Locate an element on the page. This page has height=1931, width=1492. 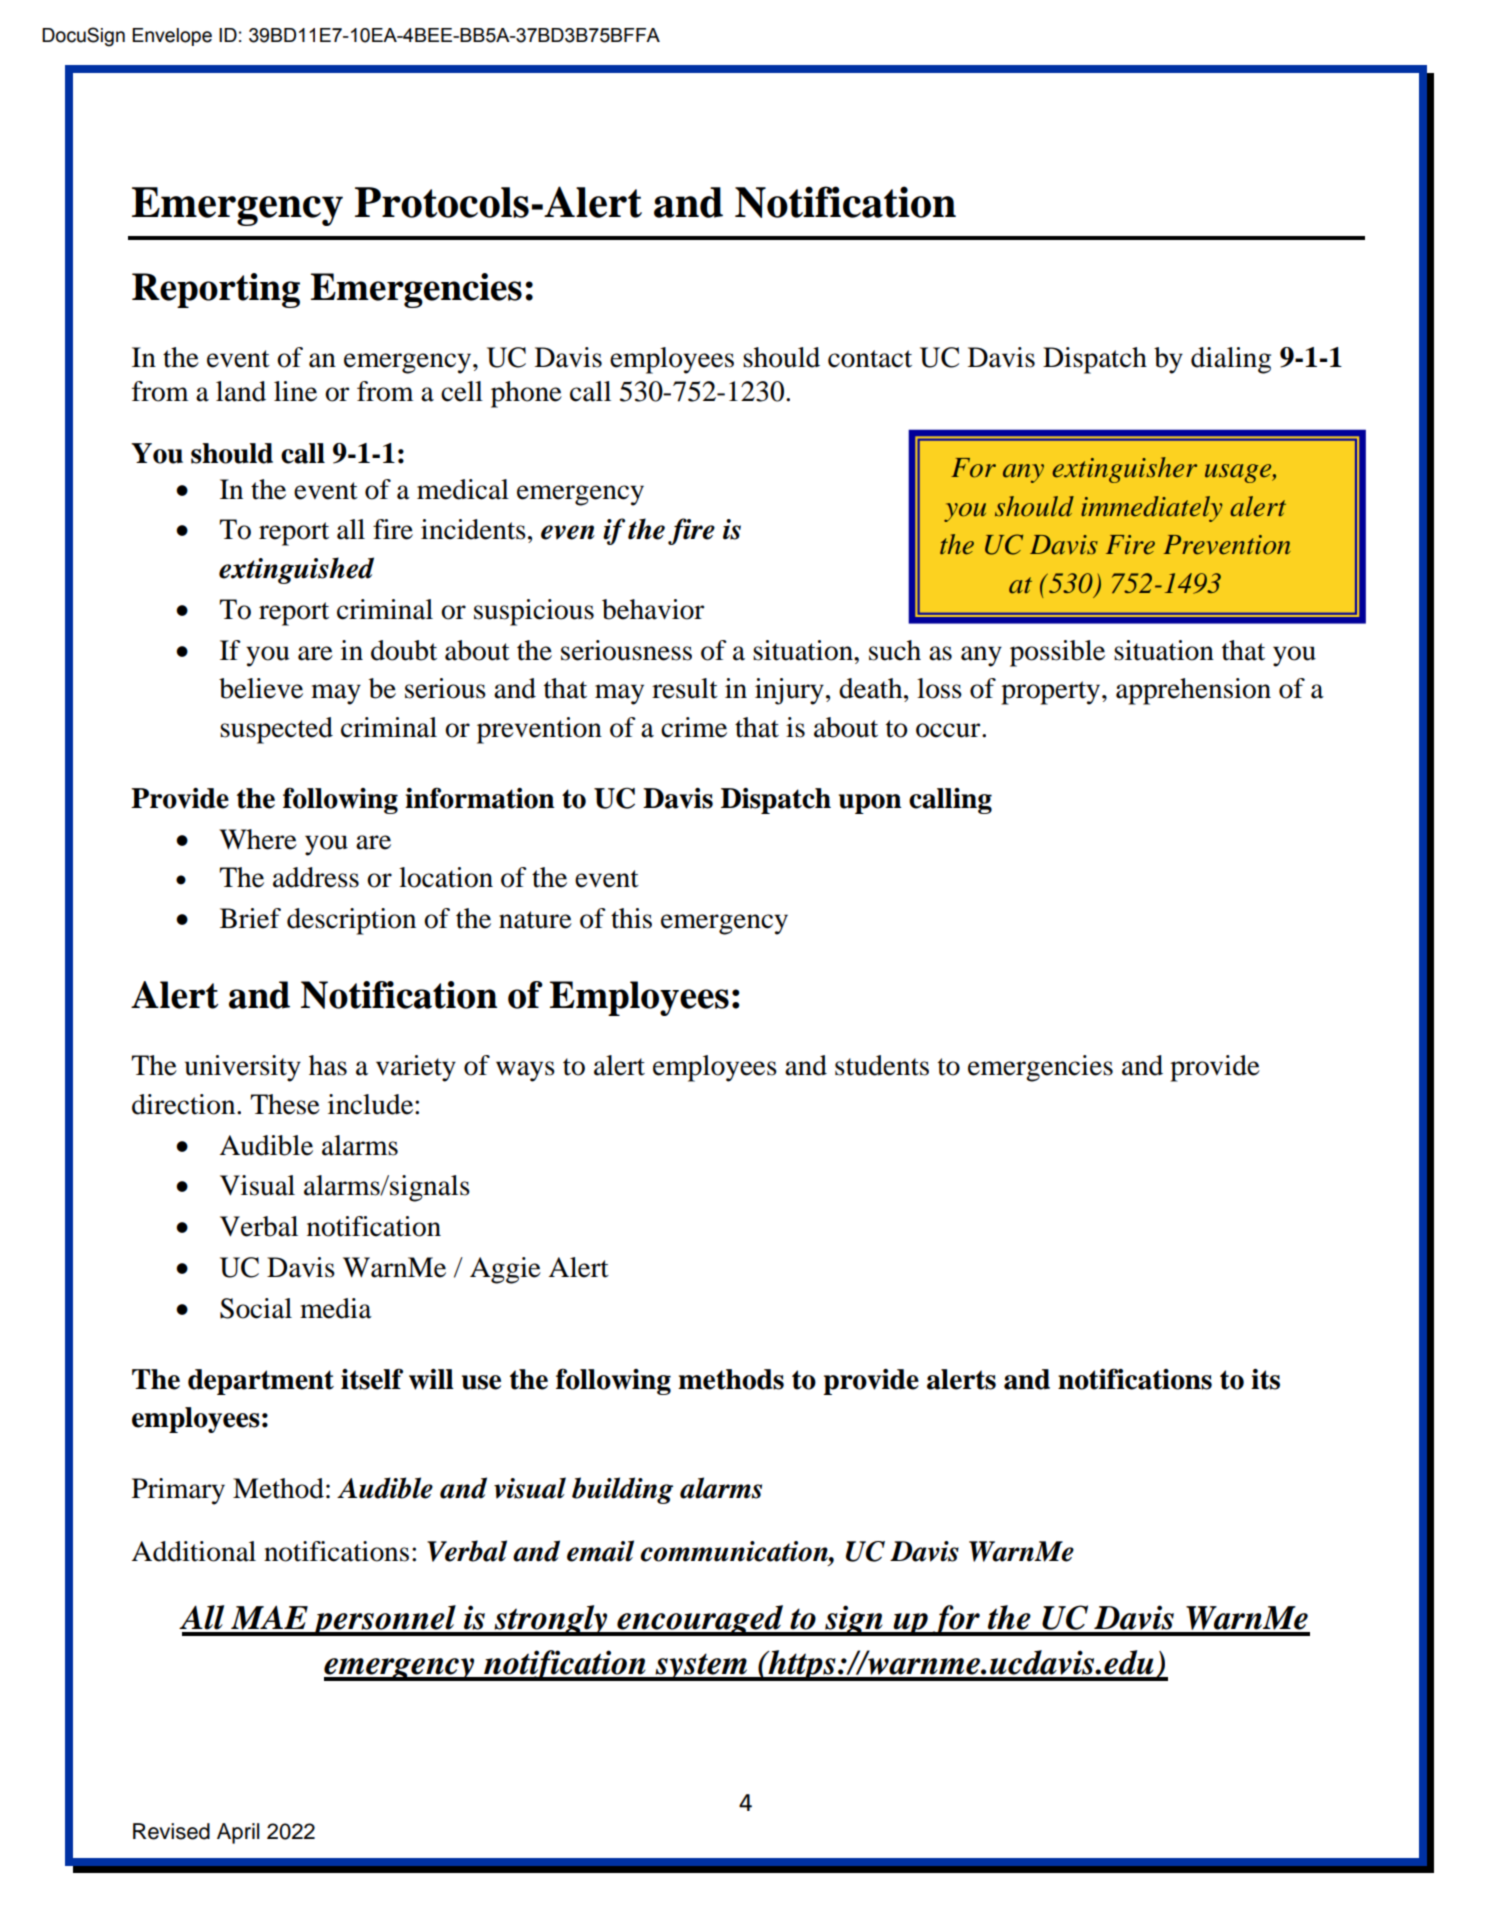
this is located at coordinates (631, 918).
